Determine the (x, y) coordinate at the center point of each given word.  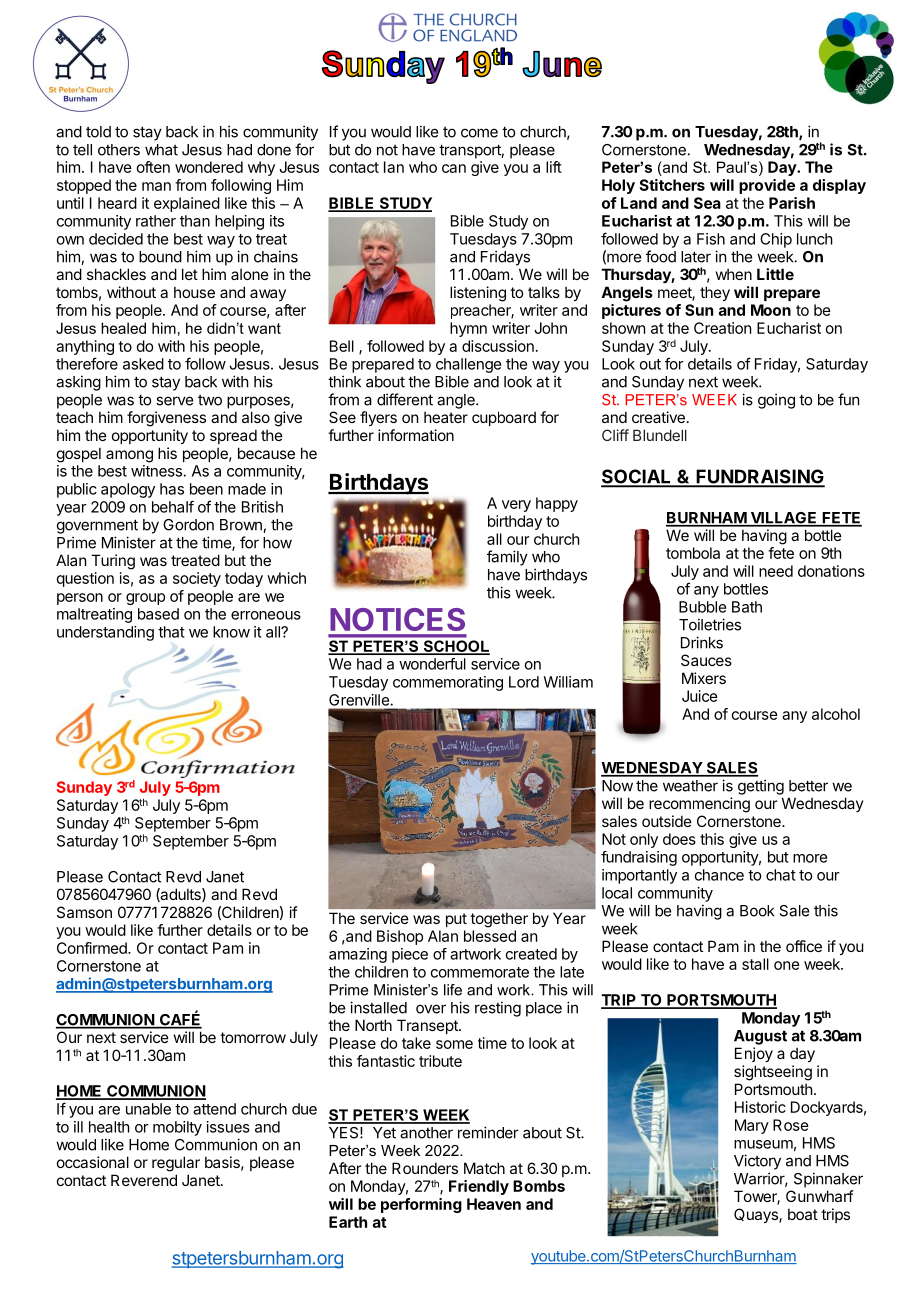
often (153, 167)
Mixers (704, 678)
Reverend (144, 1180)
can (454, 168)
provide (767, 186)
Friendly (479, 1187)
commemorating (448, 683)
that (171, 632)
